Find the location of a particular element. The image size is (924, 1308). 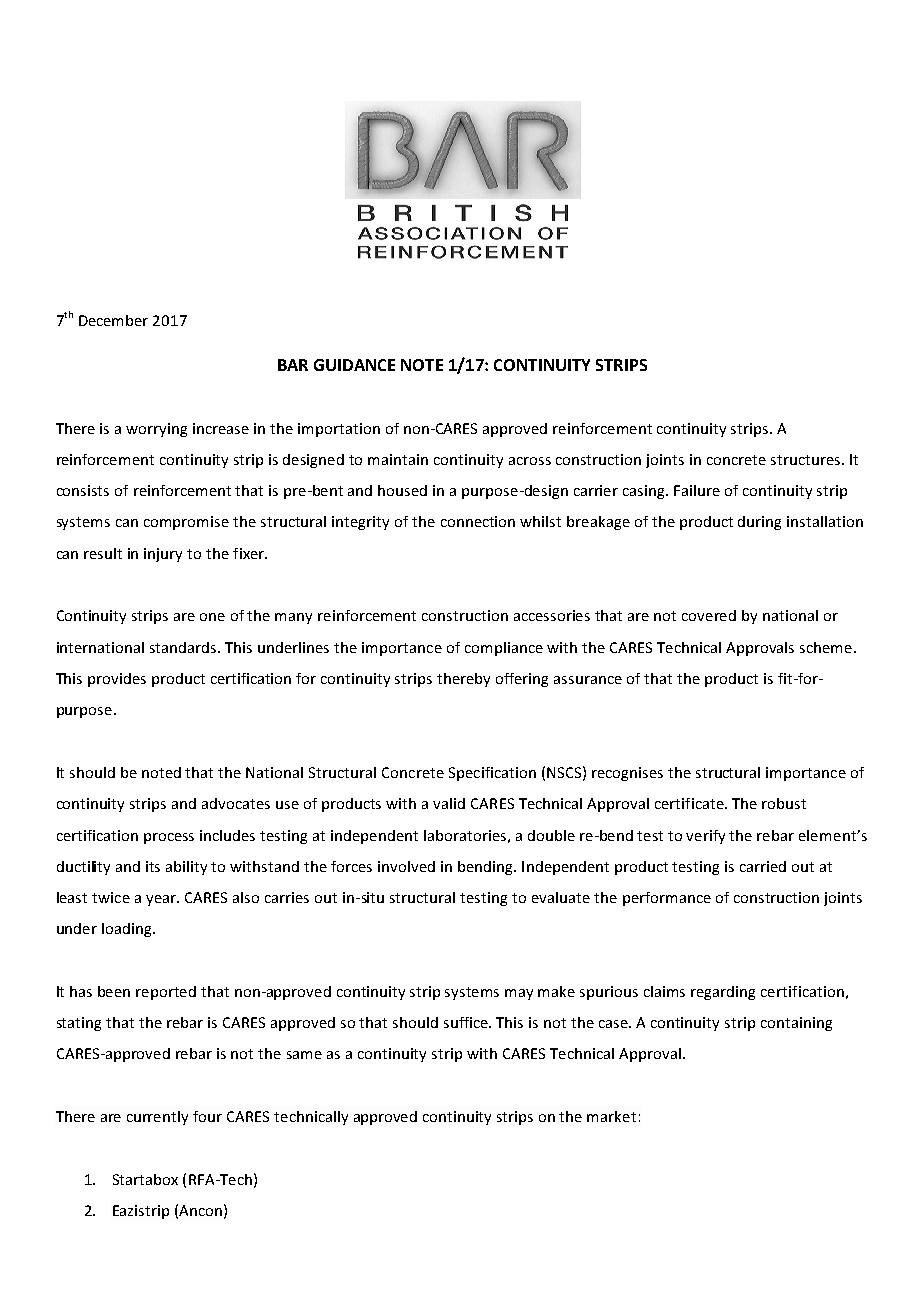

recognises is located at coordinates (627, 774).
